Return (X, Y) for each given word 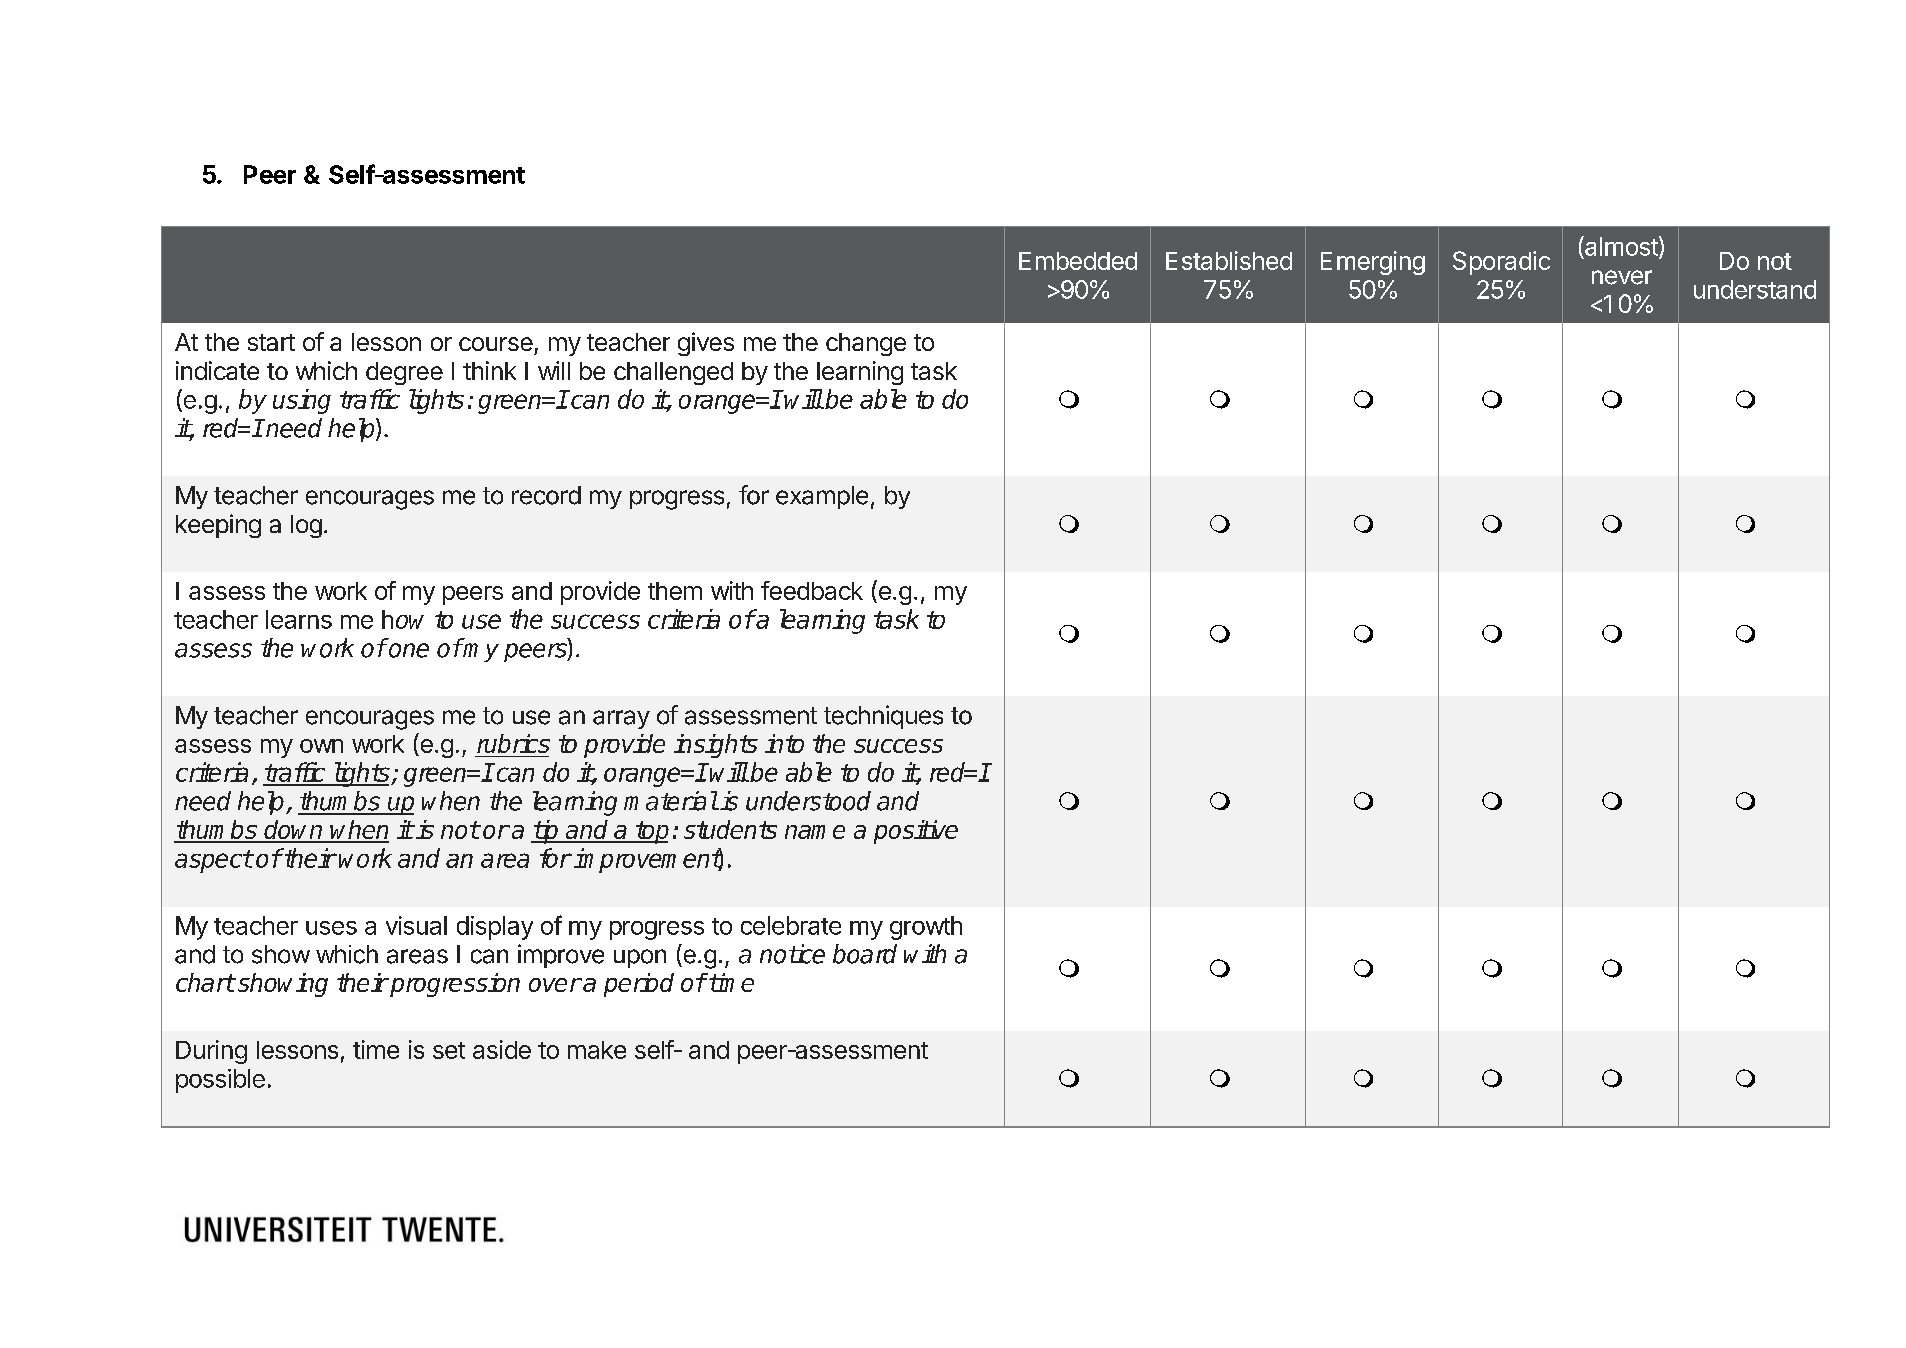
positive (916, 832)
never (1622, 277)
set (449, 1050)
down (294, 831)
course (496, 344)
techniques (883, 717)
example (822, 497)
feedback (812, 590)
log (306, 526)
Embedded (1078, 261)
